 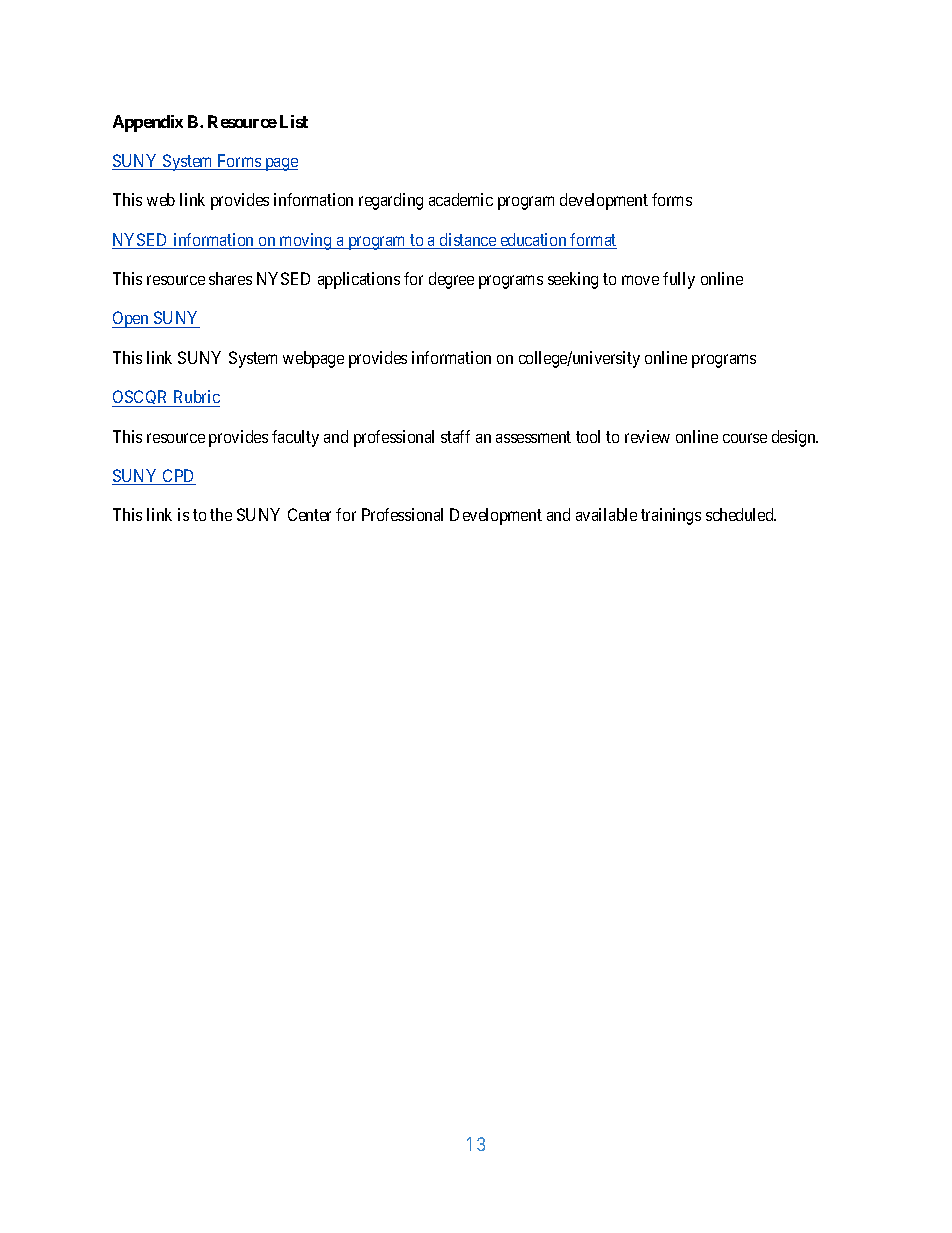 I want to click on List, so click(x=294, y=121).
